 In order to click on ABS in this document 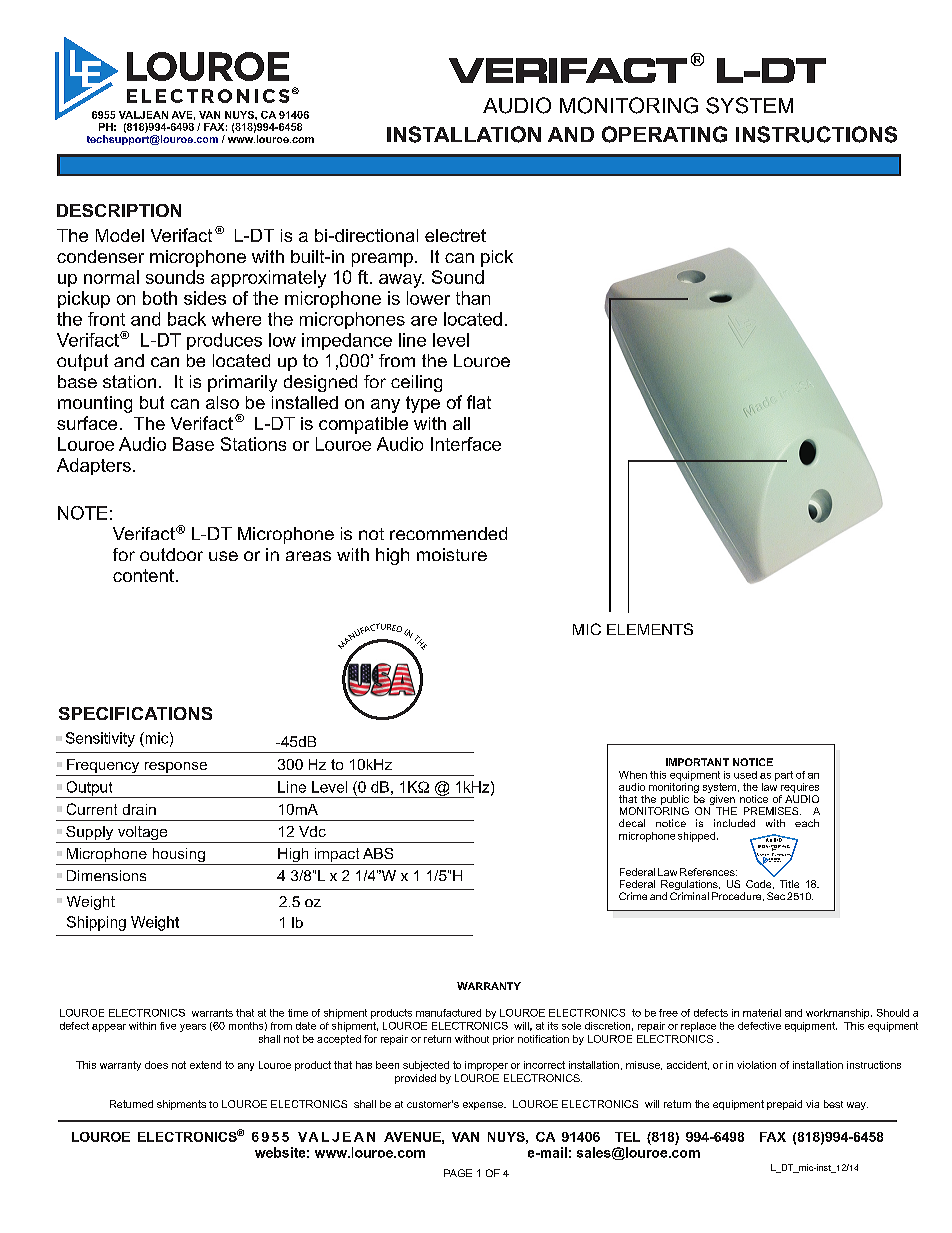, I will do `click(378, 853)`.
